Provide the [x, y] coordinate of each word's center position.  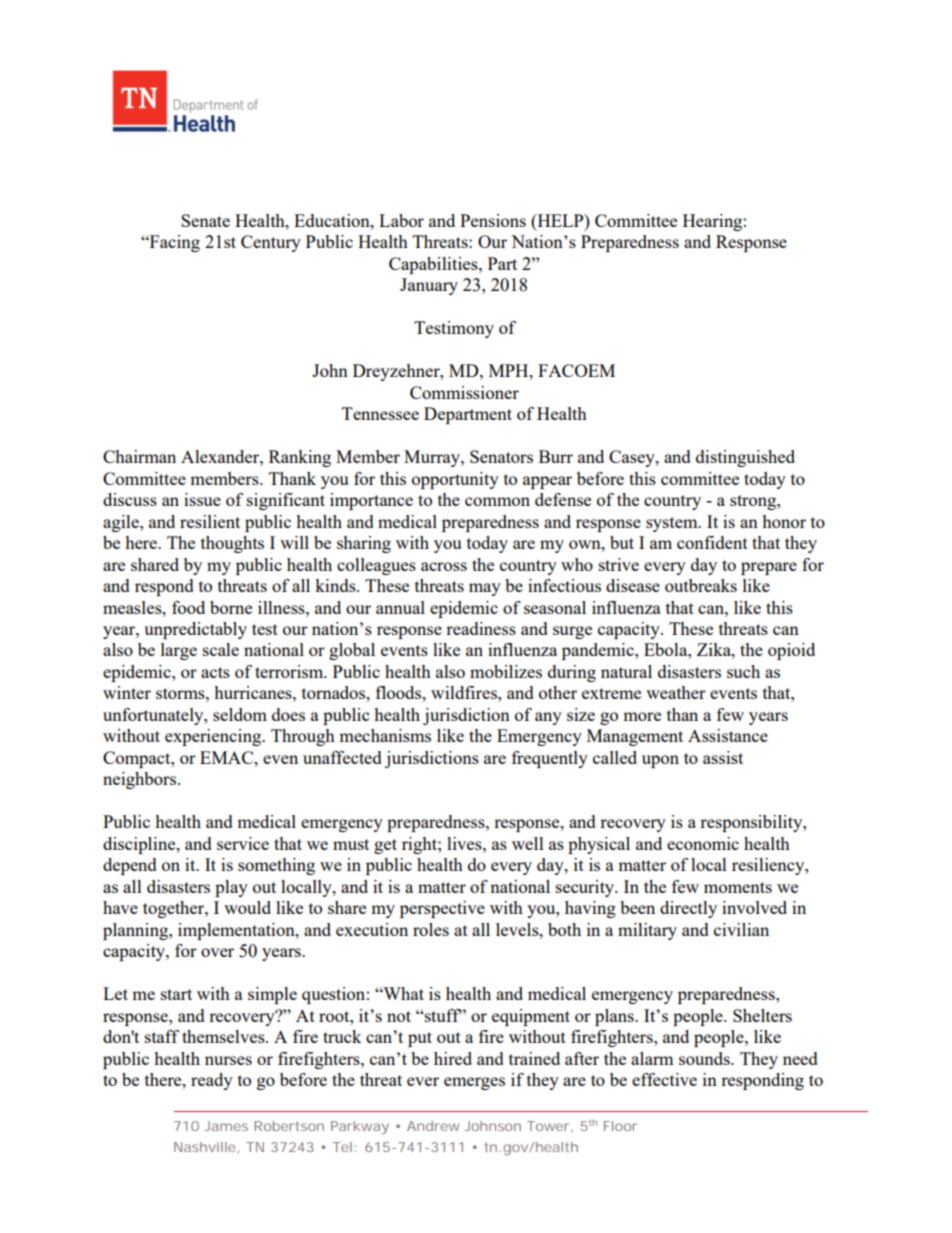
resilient [210, 521]
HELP [560, 220]
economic [703, 843]
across [444, 566]
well [528, 843]
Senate [205, 220]
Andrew [433, 1126]
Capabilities [434, 265]
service [243, 843]
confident [712, 542]
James [226, 1126]
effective [664, 1079]
